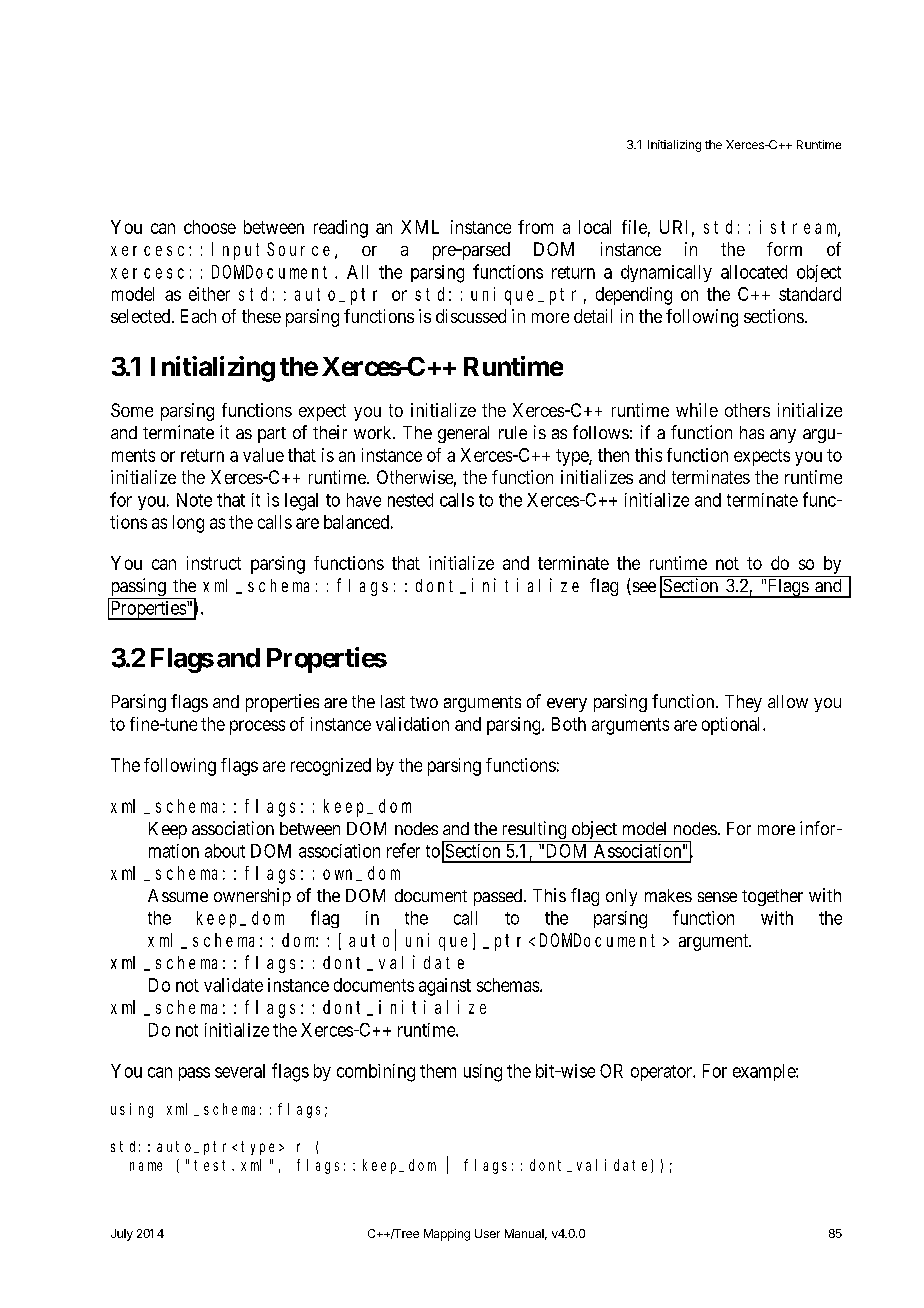 The height and width of the screenshot is (1308, 924). I want to click on has, so click(752, 432).
